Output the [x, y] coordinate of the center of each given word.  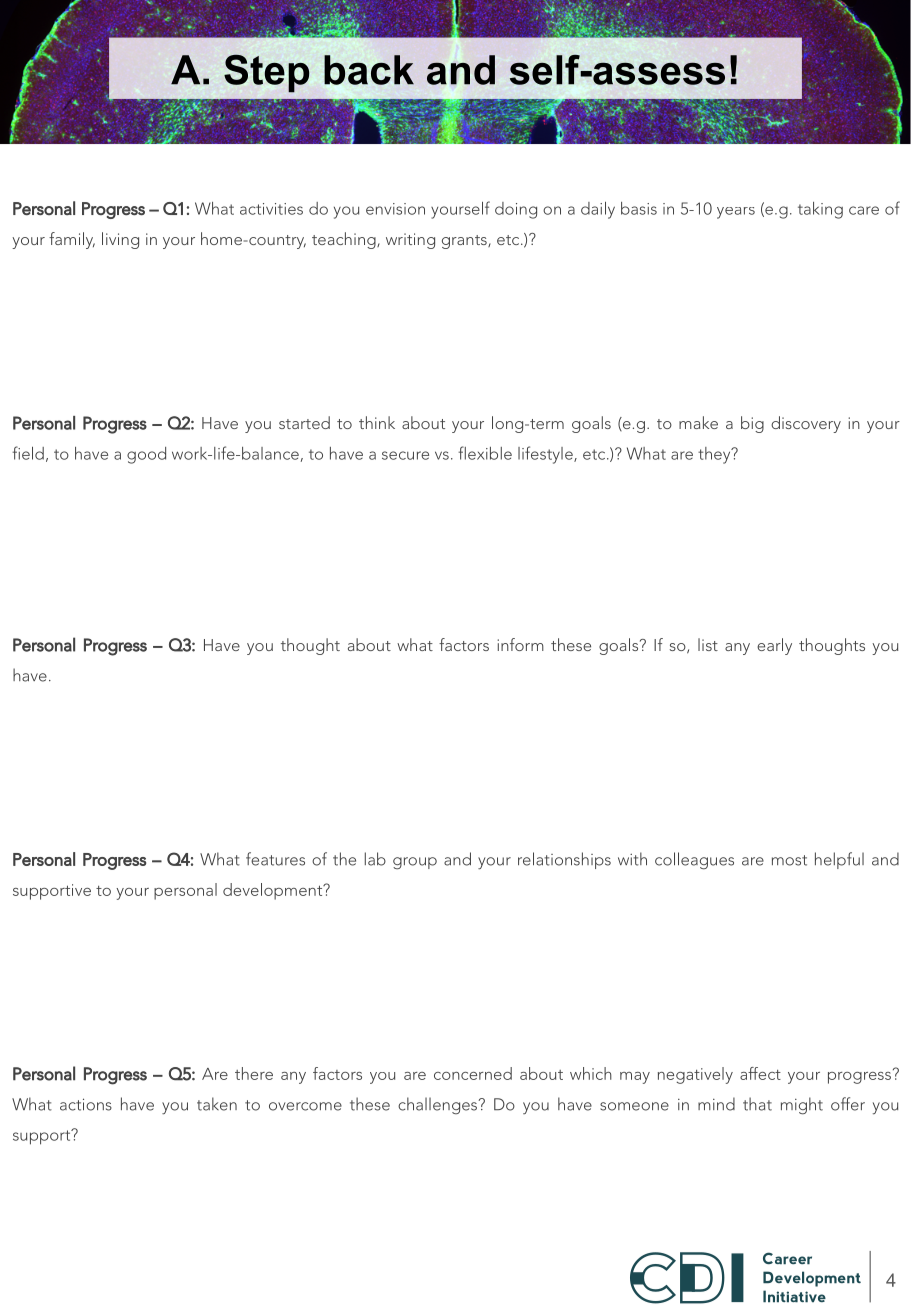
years [736, 213]
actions [86, 1104]
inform [520, 644]
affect [760, 1073]
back [369, 70]
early [774, 646]
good [146, 455]
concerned [473, 1073]
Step [266, 74]
